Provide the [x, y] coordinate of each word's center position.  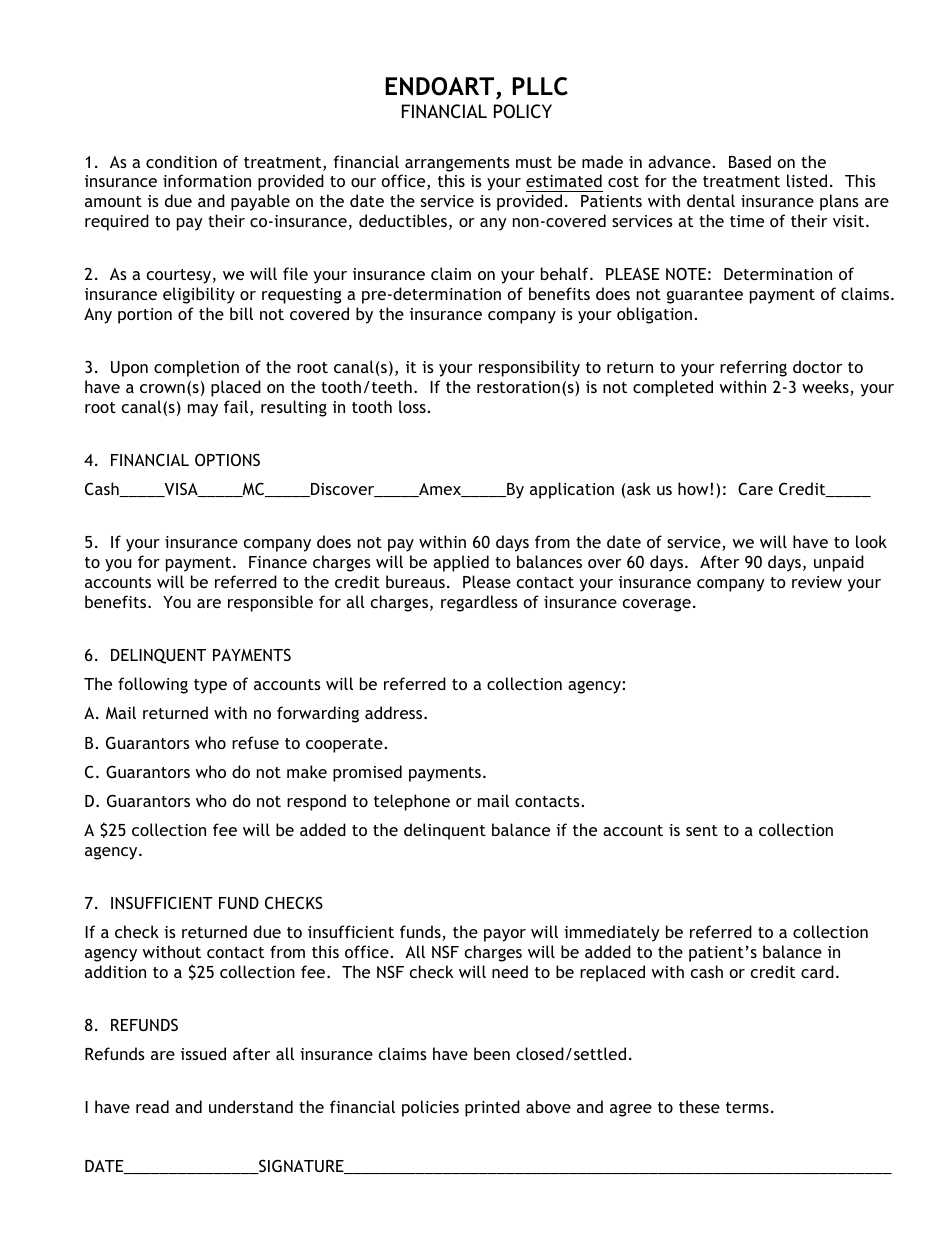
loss [413, 406]
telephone [412, 802]
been [492, 1053]
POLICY [523, 111]
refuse [255, 742]
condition [181, 161]
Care [755, 488]
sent [702, 830]
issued [203, 1053]
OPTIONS [227, 459]
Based [750, 161]
